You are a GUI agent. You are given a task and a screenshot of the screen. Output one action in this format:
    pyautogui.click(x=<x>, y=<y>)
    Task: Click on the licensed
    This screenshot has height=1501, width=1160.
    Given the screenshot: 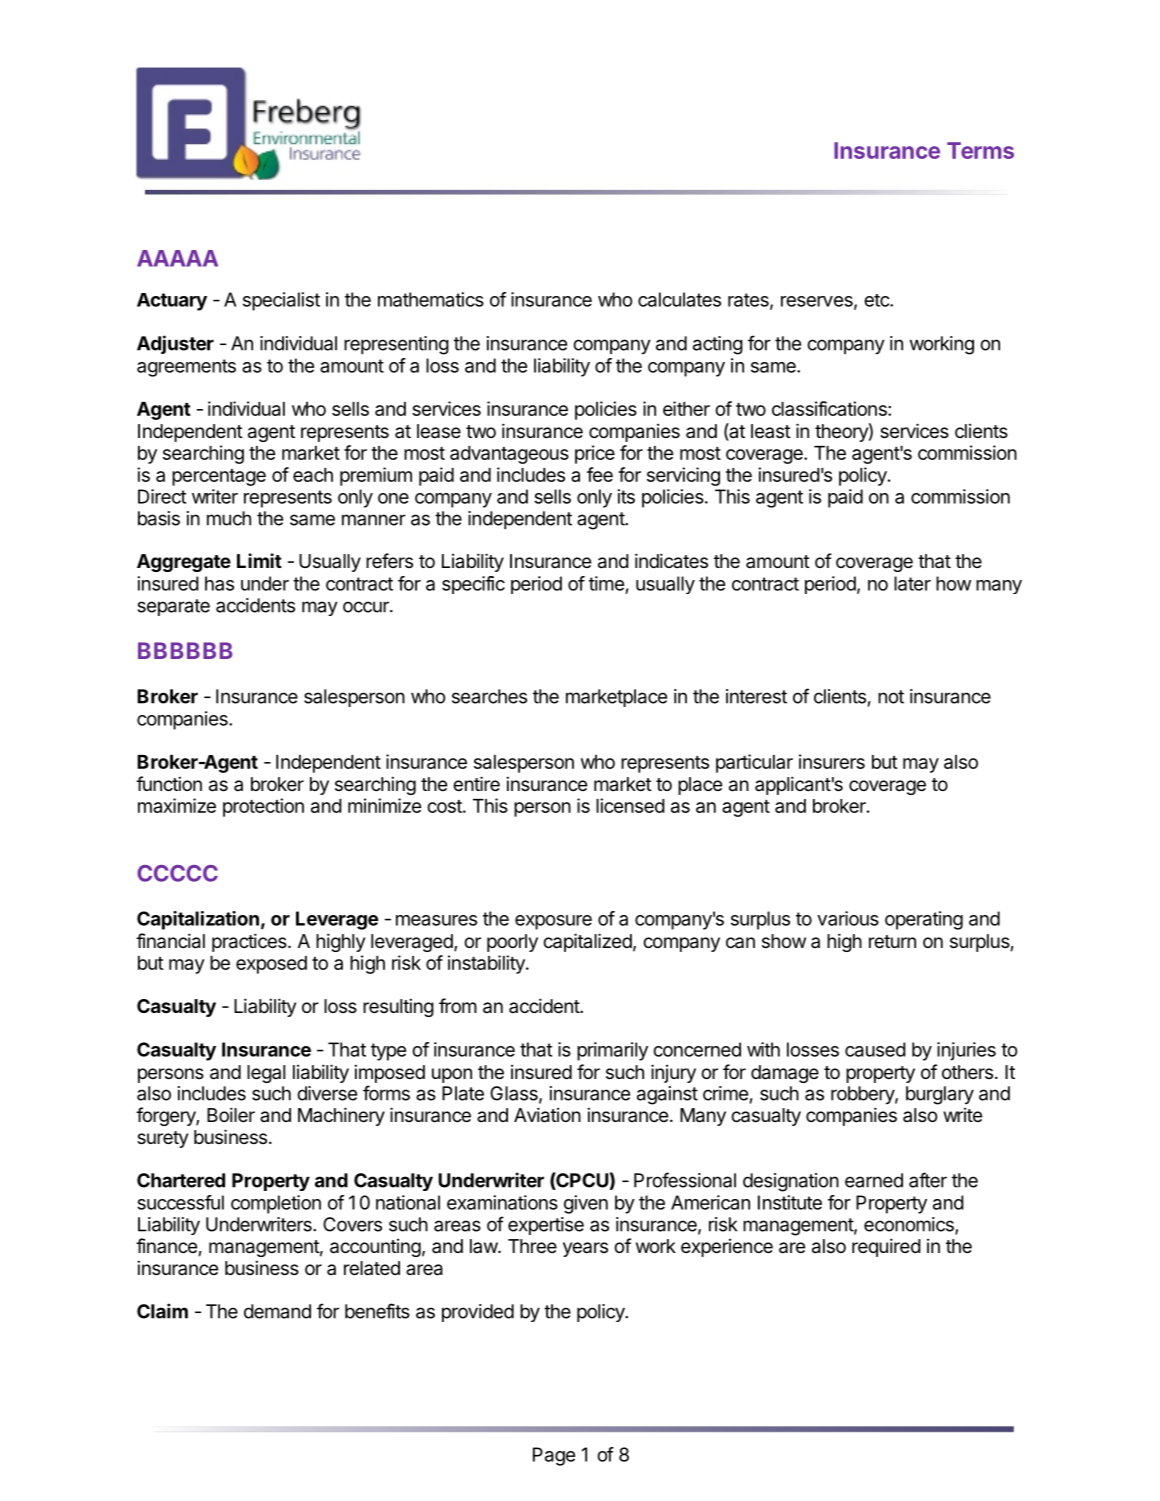 What is the action you would take?
    pyautogui.click(x=630, y=805)
